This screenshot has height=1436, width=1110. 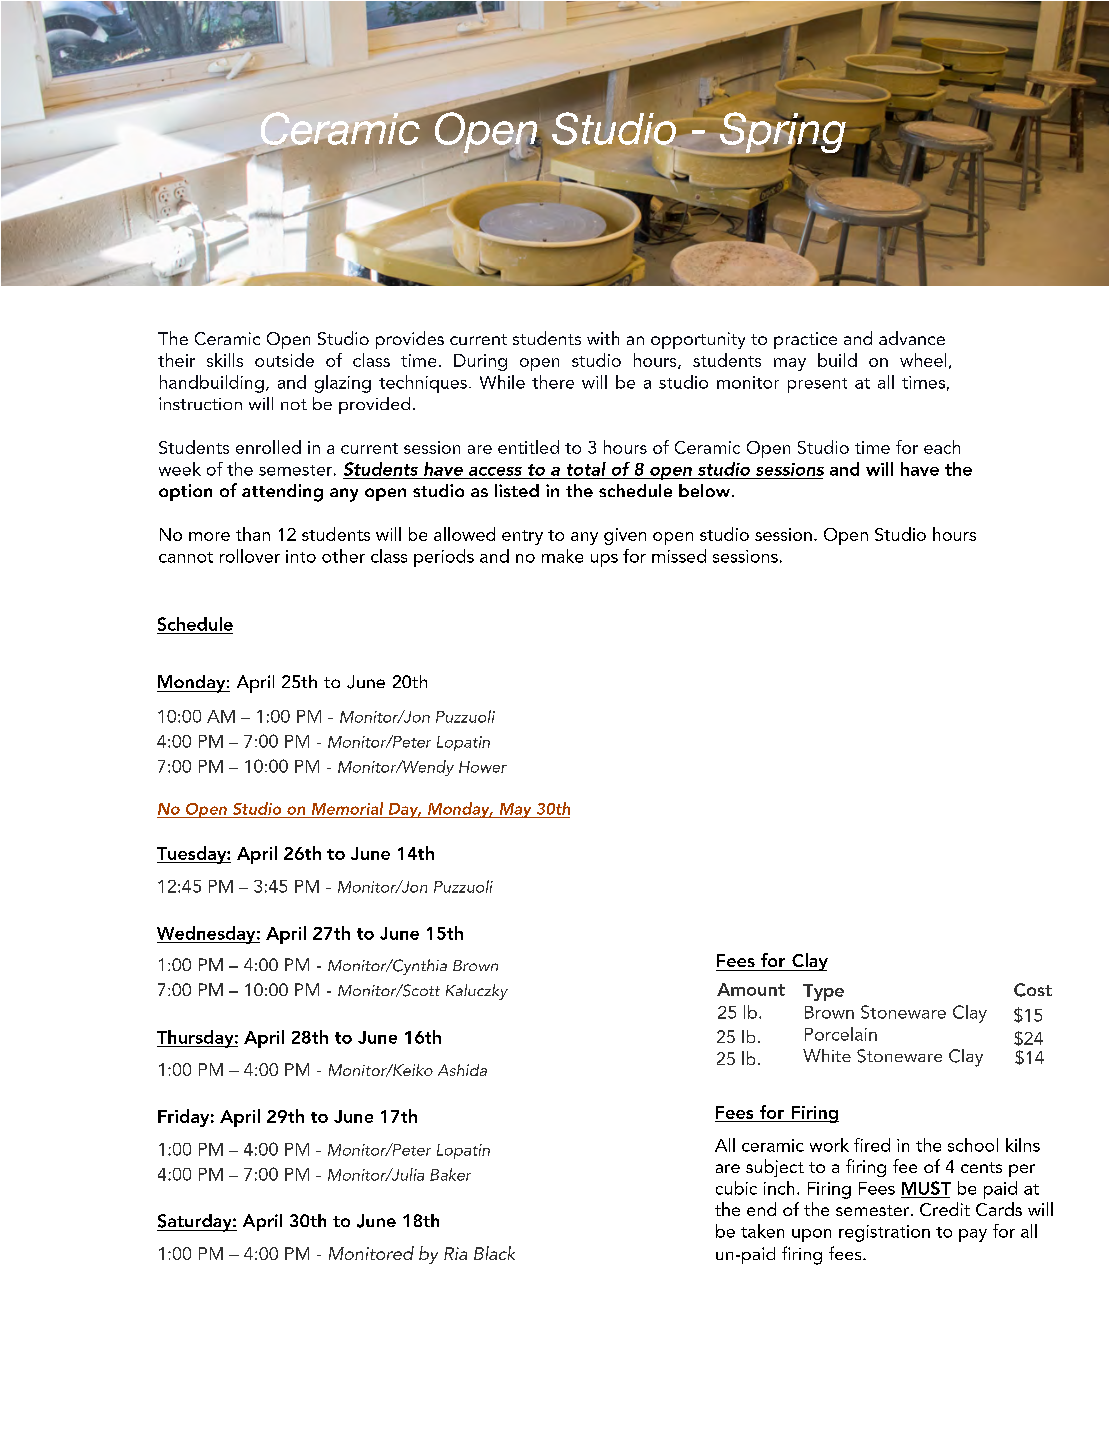 I want to click on with, so click(x=603, y=338).
